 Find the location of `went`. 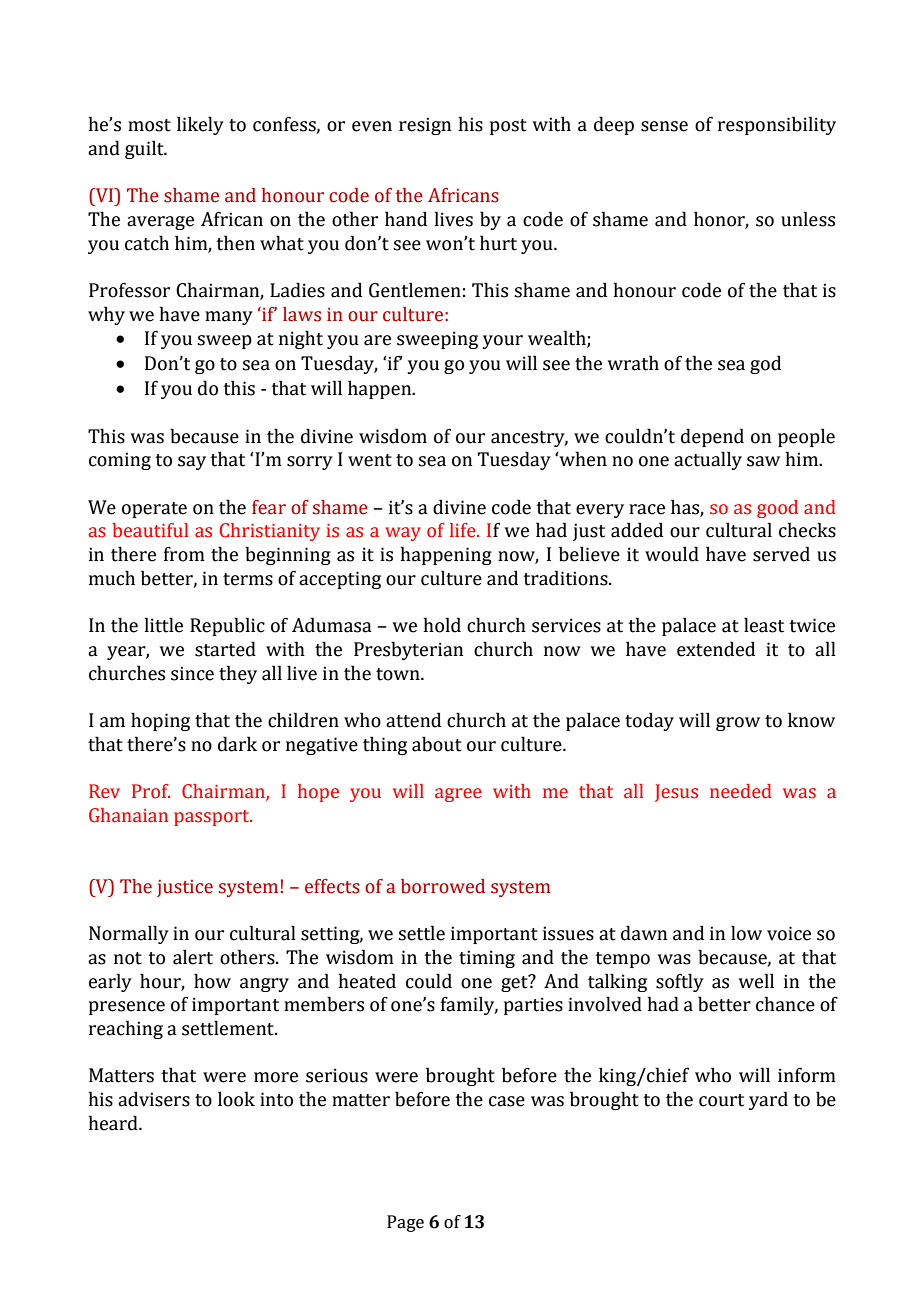

went is located at coordinates (370, 460).
